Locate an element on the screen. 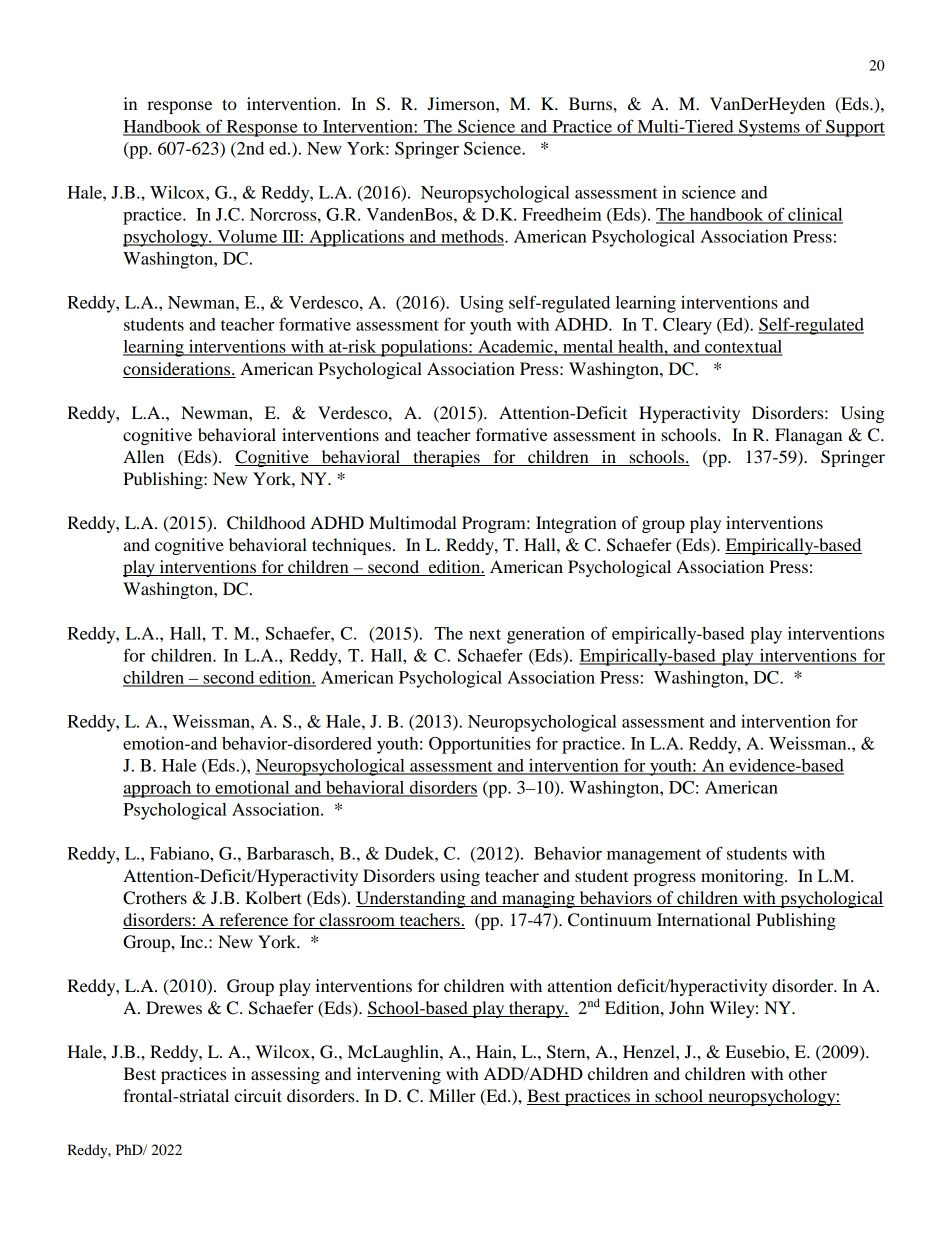 The width and height of the screenshot is (952, 1233). circuit is located at coordinates (258, 1095).
